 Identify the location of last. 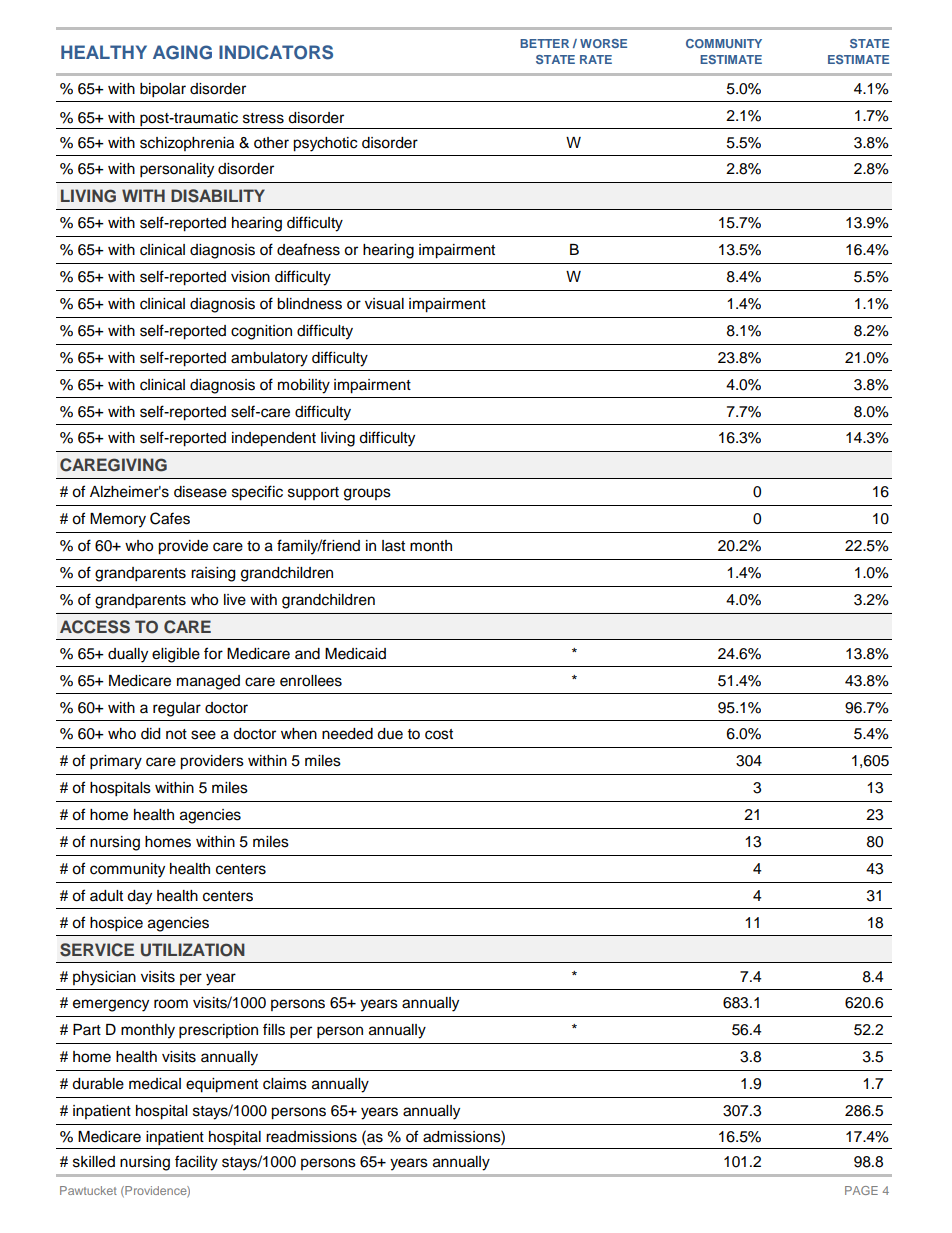
(393, 546).
